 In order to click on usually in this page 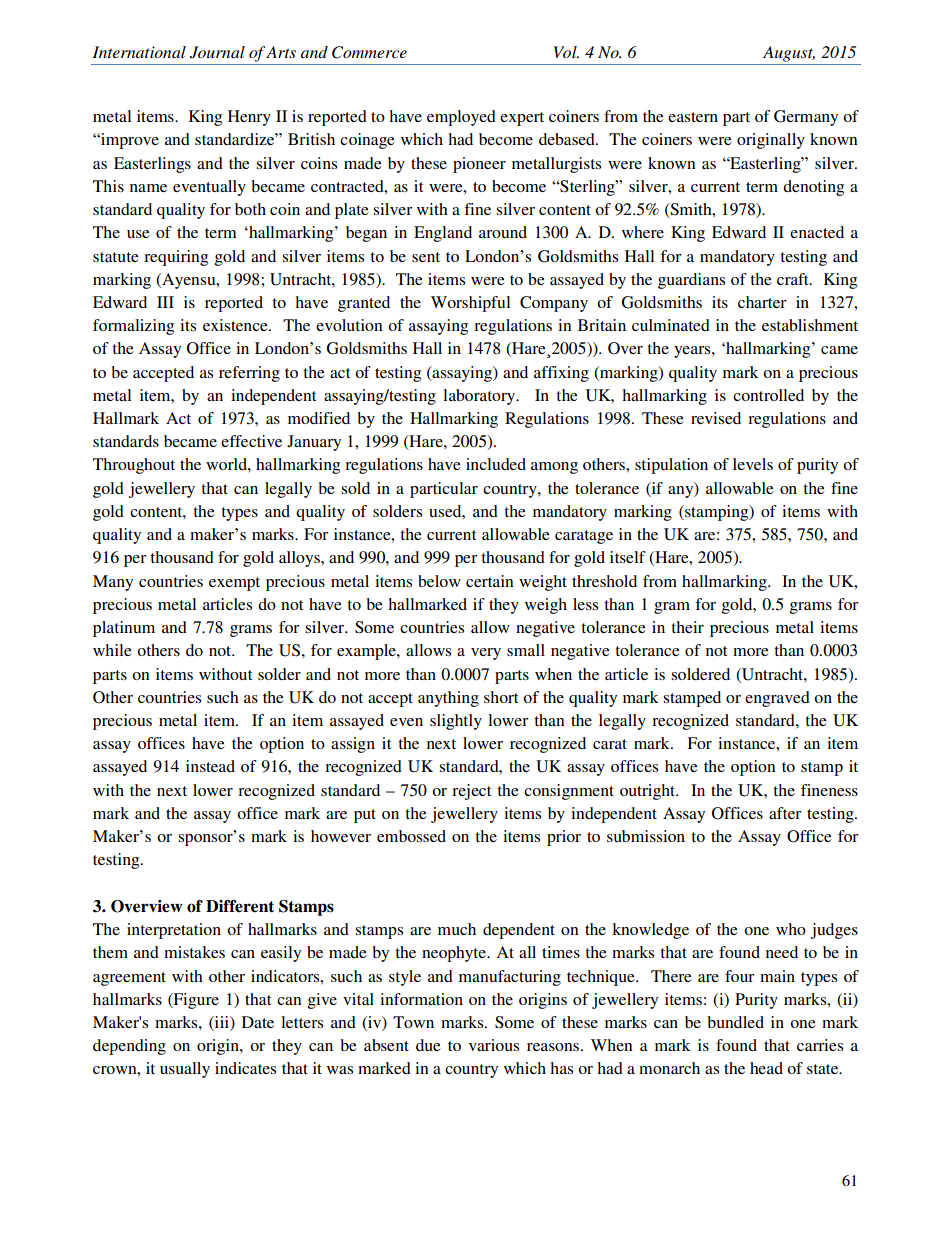, I will do `click(185, 1070)`.
